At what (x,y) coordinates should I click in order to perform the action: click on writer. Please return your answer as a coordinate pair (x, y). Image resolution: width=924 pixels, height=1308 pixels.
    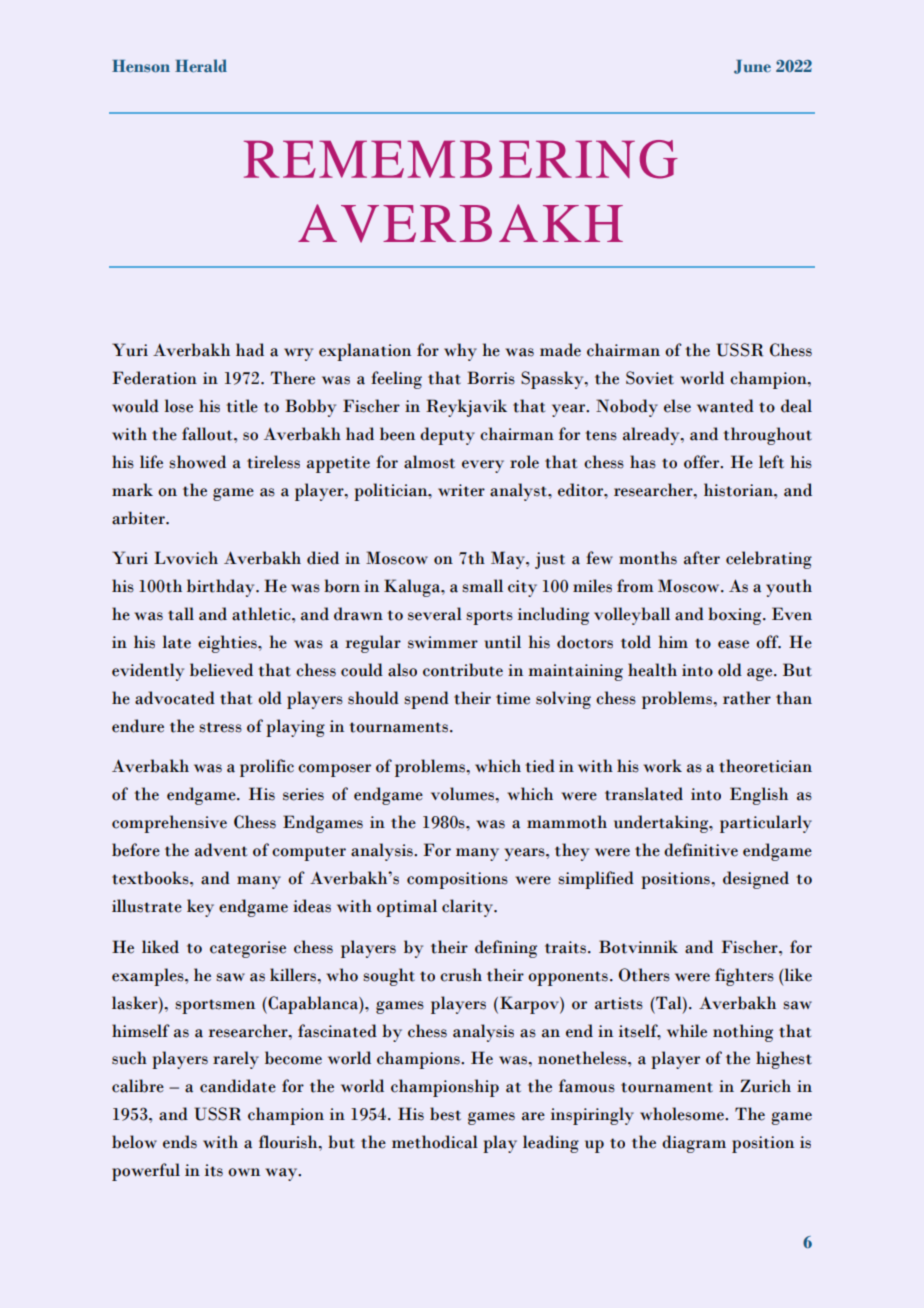
    Looking at the image, I should click on (461, 490).
